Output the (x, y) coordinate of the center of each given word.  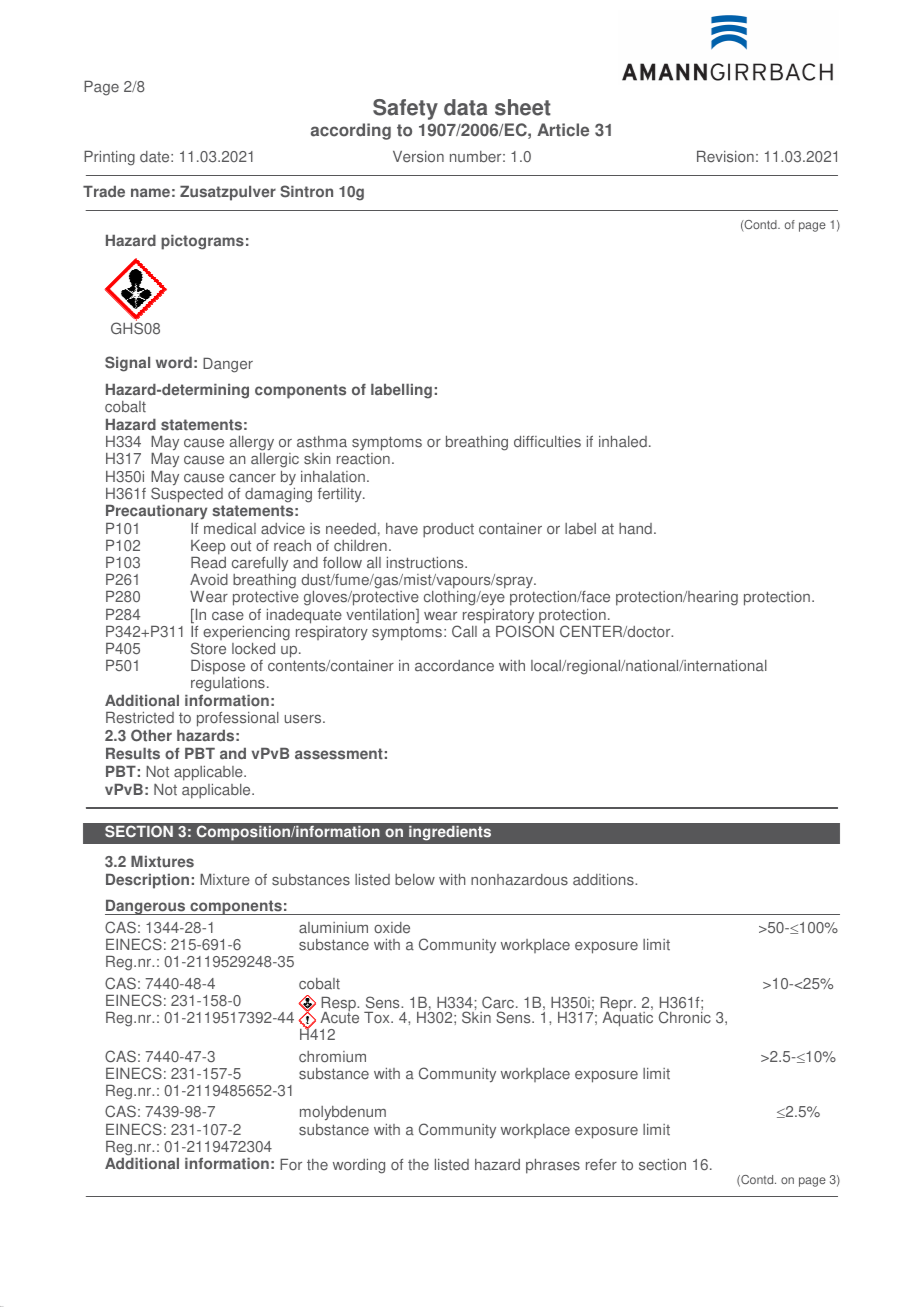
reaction (363, 459)
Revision (725, 157)
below (415, 880)
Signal (127, 364)
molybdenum (343, 1113)
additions (604, 880)
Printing (109, 158)
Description (147, 881)
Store (208, 648)
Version (418, 157)
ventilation (381, 616)
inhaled (623, 442)
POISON (525, 630)
